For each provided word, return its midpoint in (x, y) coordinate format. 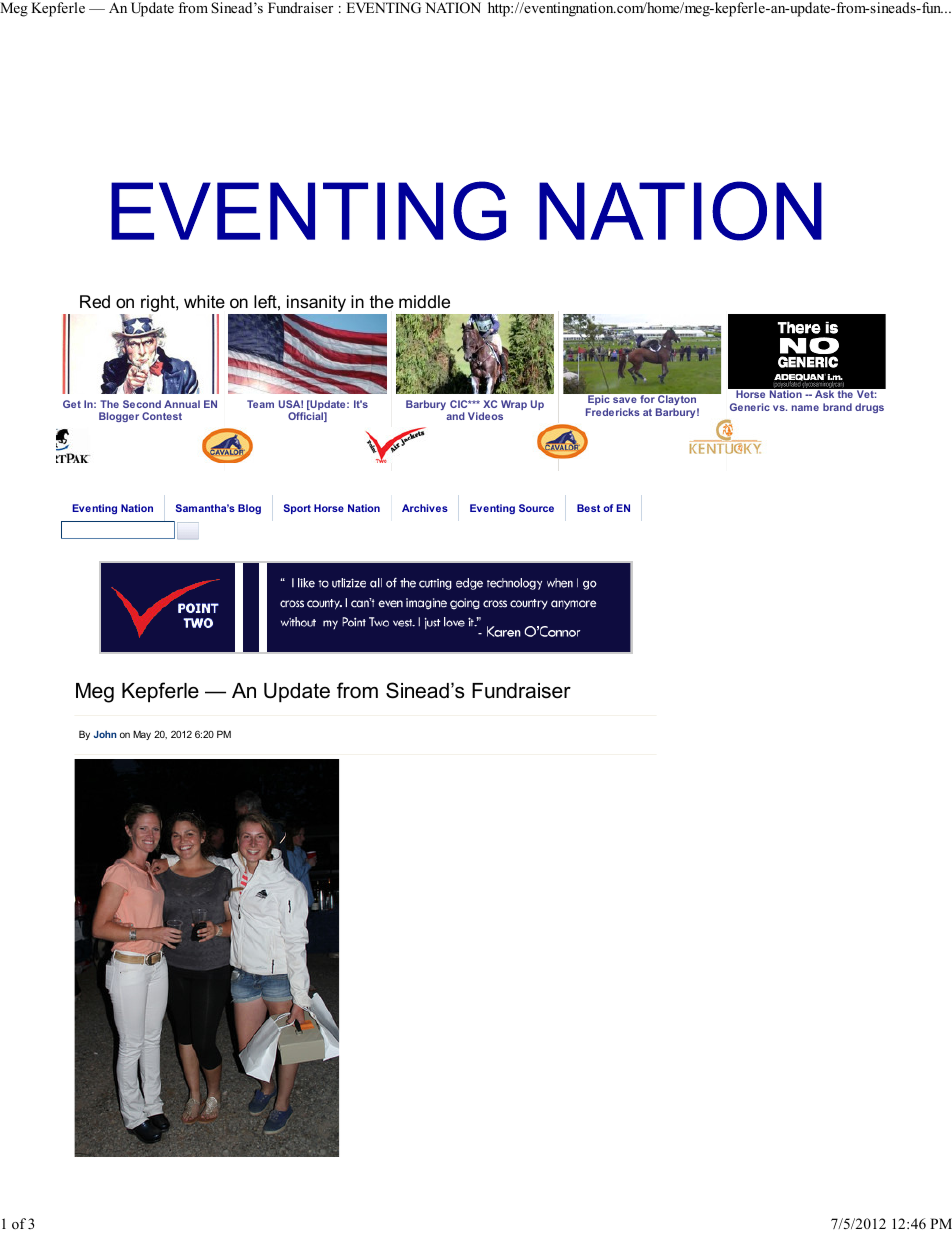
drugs (869, 408)
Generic (750, 407)
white (204, 301)
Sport (297, 509)
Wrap (514, 405)
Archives (425, 508)
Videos (485, 416)
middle (424, 301)
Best (588, 508)
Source (536, 508)
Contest (162, 416)
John (105, 734)
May (142, 735)
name (805, 408)
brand (837, 407)
